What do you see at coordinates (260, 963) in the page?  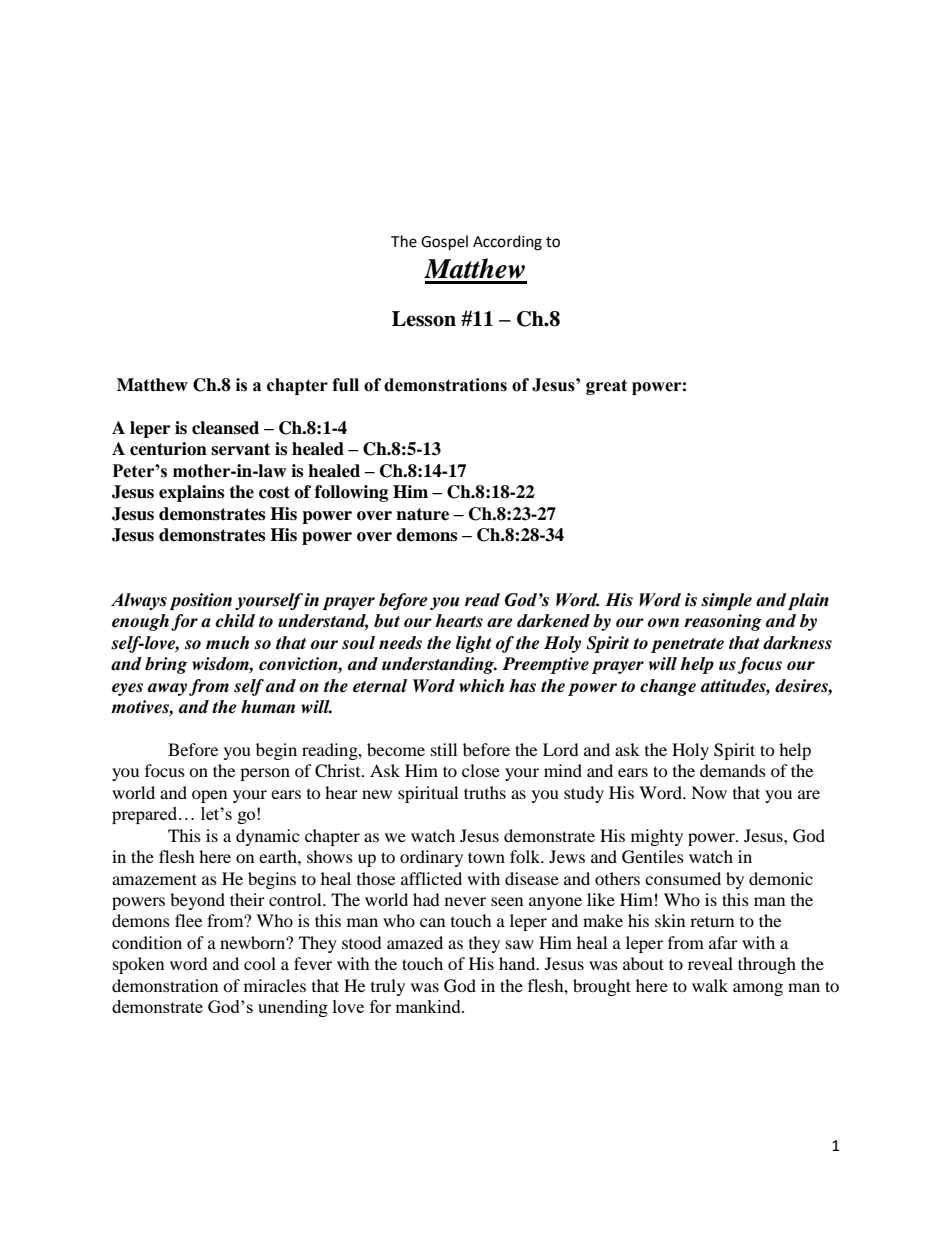 I see `cool` at bounding box center [260, 963].
